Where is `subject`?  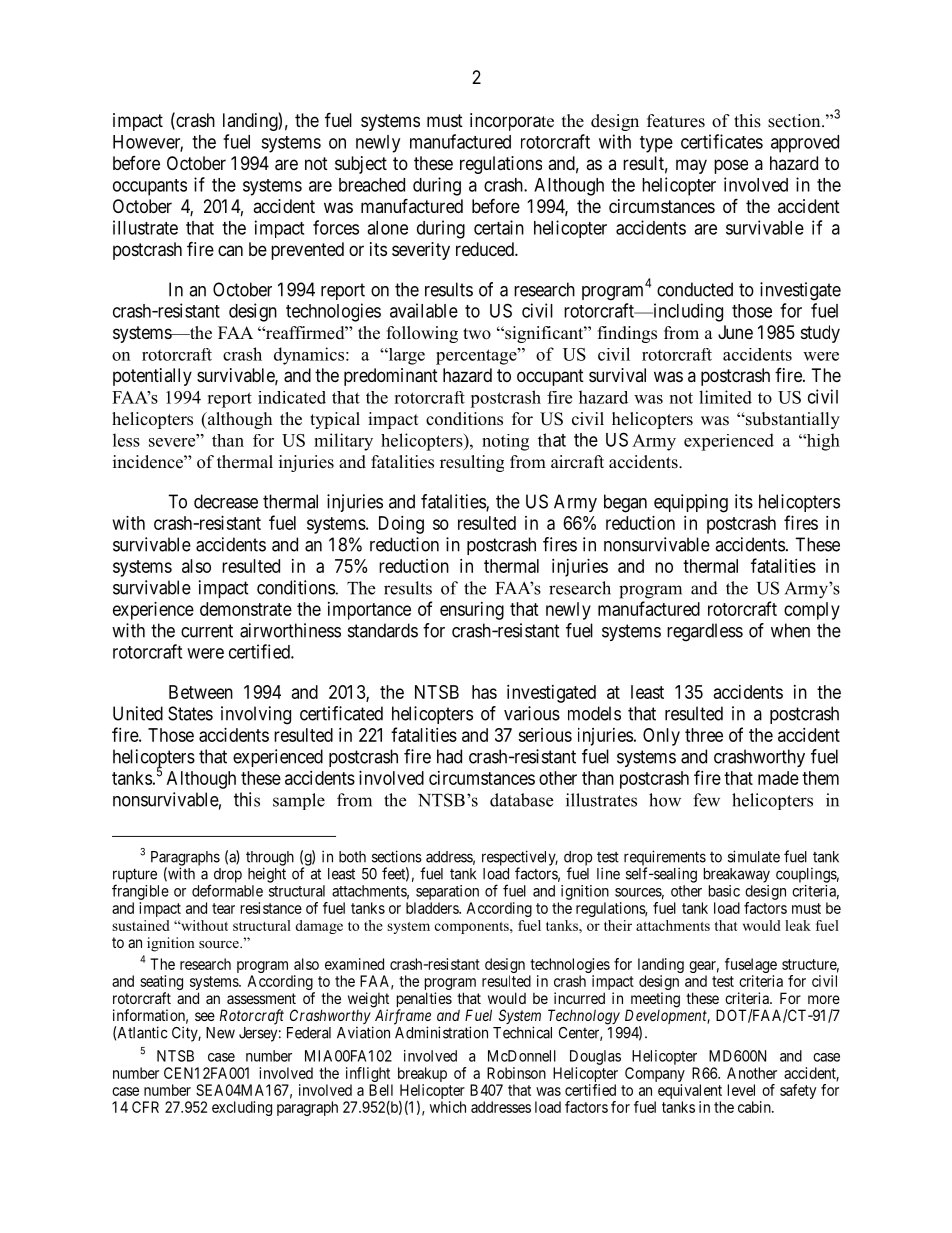 subject is located at coordinates (361, 165).
